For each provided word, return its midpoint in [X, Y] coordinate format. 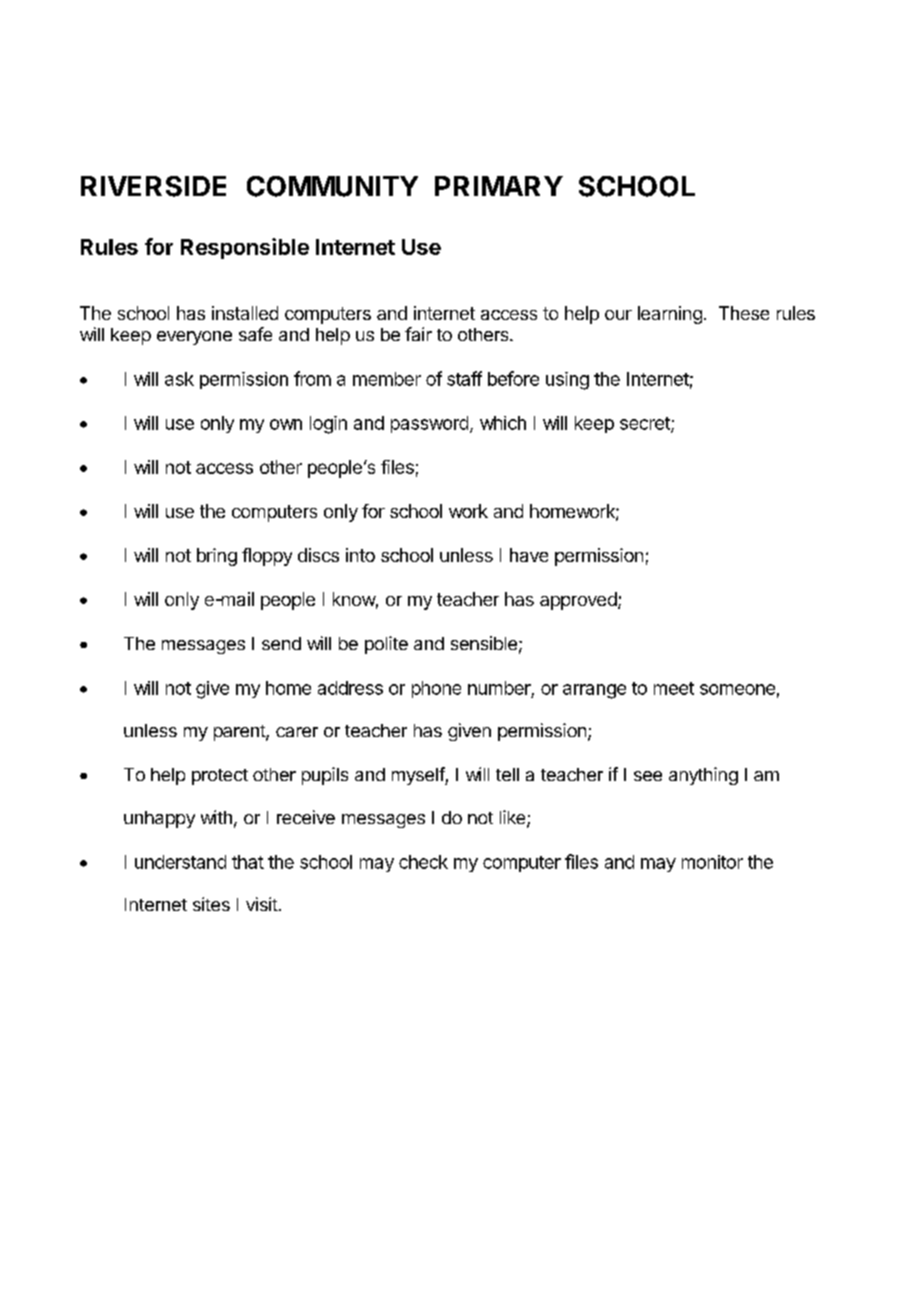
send [281, 643]
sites [211, 904]
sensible [484, 643]
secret [646, 424]
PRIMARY [499, 186]
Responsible [245, 248]
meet [674, 688]
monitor [712, 862]
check [423, 862]
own [286, 424]
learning [670, 315]
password [429, 424]
